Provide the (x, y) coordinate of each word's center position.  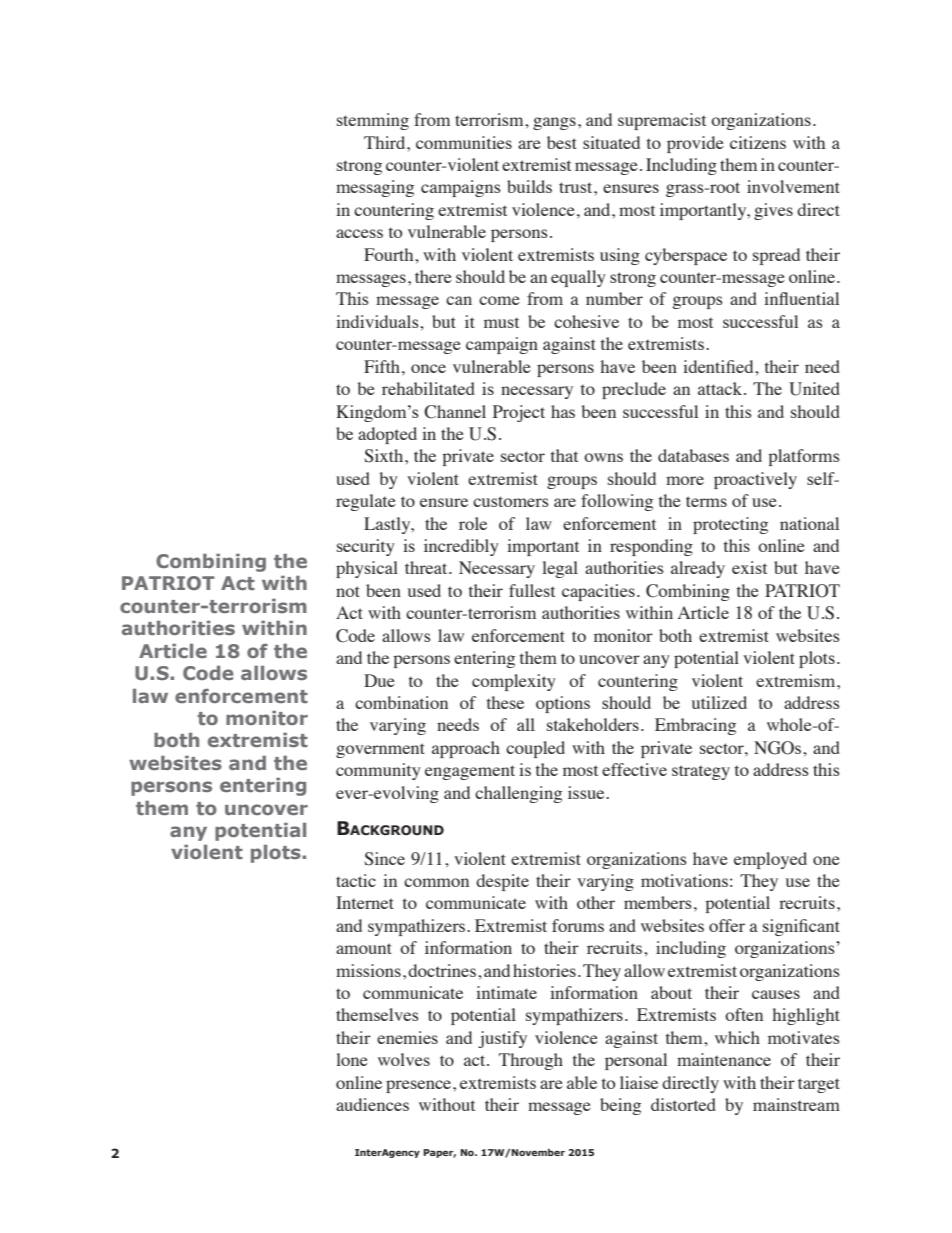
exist (749, 567)
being (620, 1106)
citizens (758, 142)
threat (427, 567)
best (562, 142)
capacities (598, 592)
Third (386, 142)
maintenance (724, 1059)
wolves (404, 1059)
